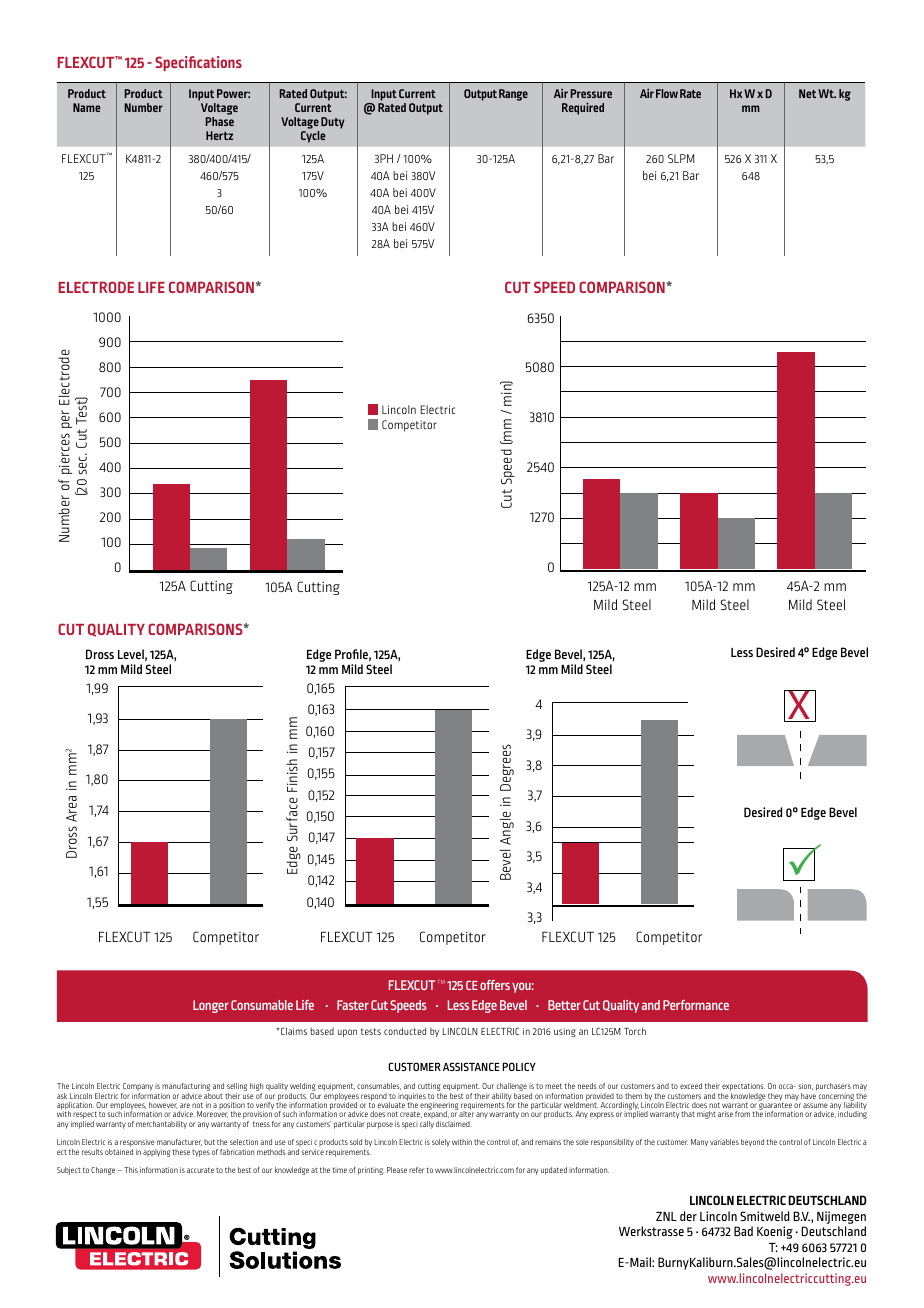 This screenshot has height=1308, width=924. Describe the element at coordinates (743, 1231) in the screenshot. I see `Bad` at that location.
